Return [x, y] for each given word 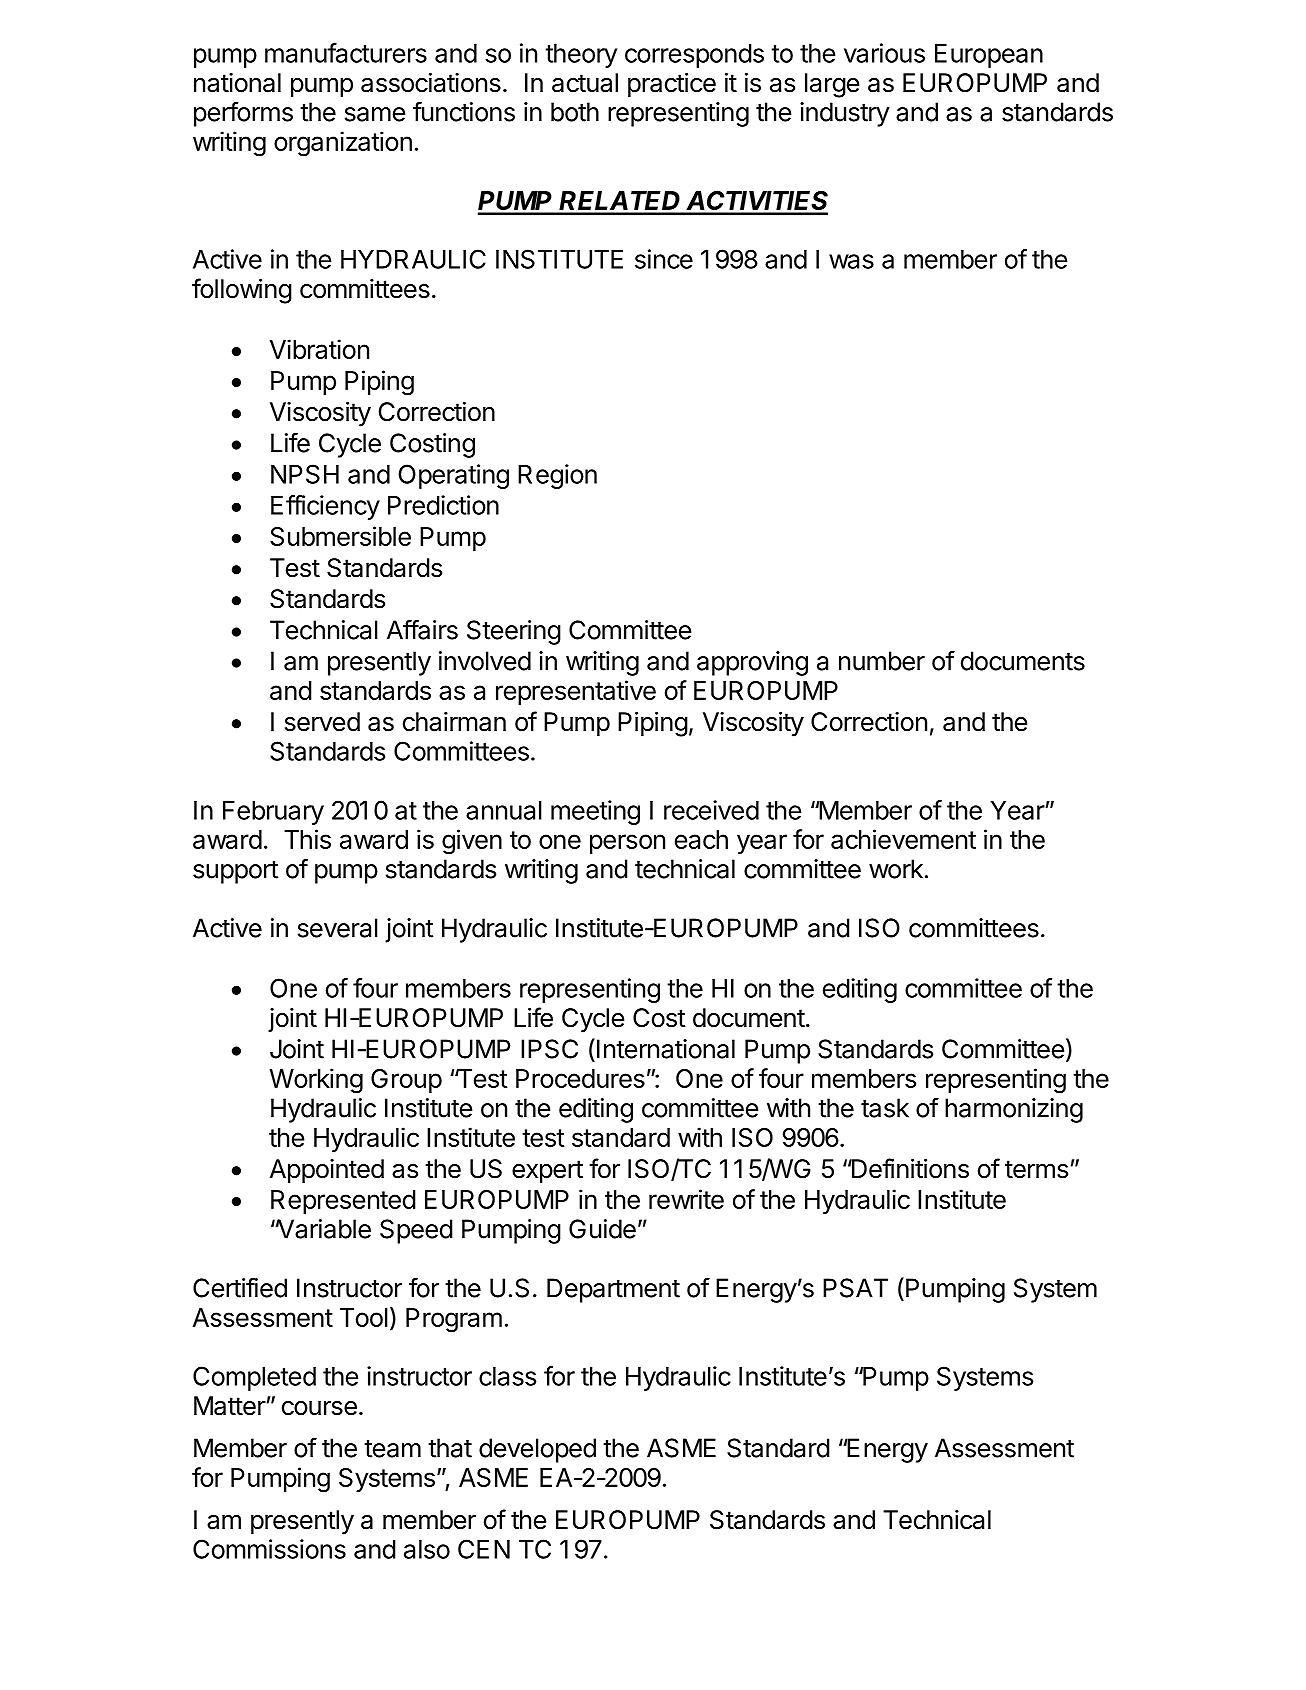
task [885, 1108]
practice [672, 85]
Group [406, 1081]
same [375, 114]
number [882, 661]
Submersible [340, 536]
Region [557, 476]
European [989, 56]
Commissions [269, 1549]
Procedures [580, 1078]
